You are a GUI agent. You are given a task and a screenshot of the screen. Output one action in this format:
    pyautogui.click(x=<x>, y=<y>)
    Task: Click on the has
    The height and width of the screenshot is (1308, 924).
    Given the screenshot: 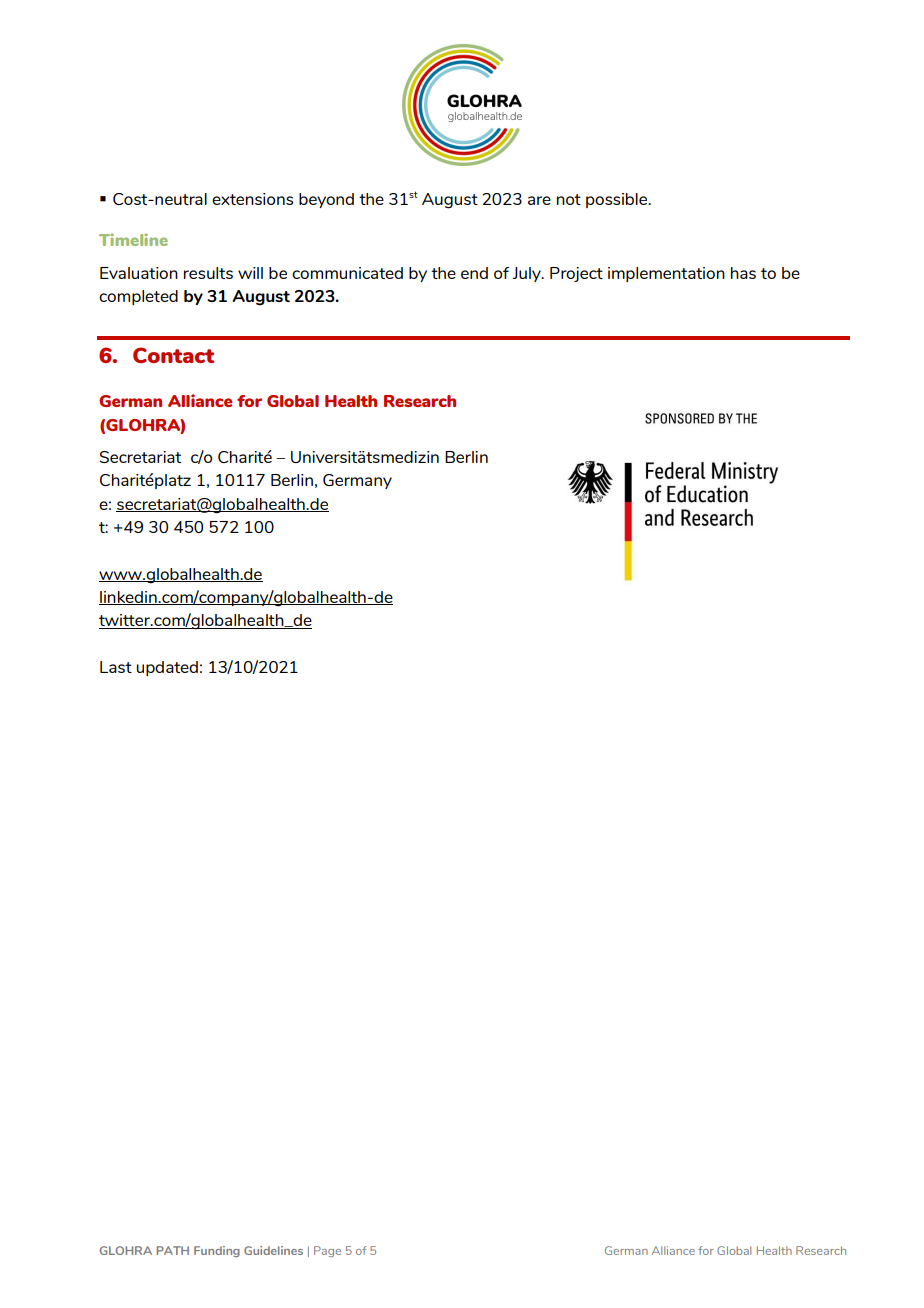 What is the action you would take?
    pyautogui.click(x=743, y=273)
